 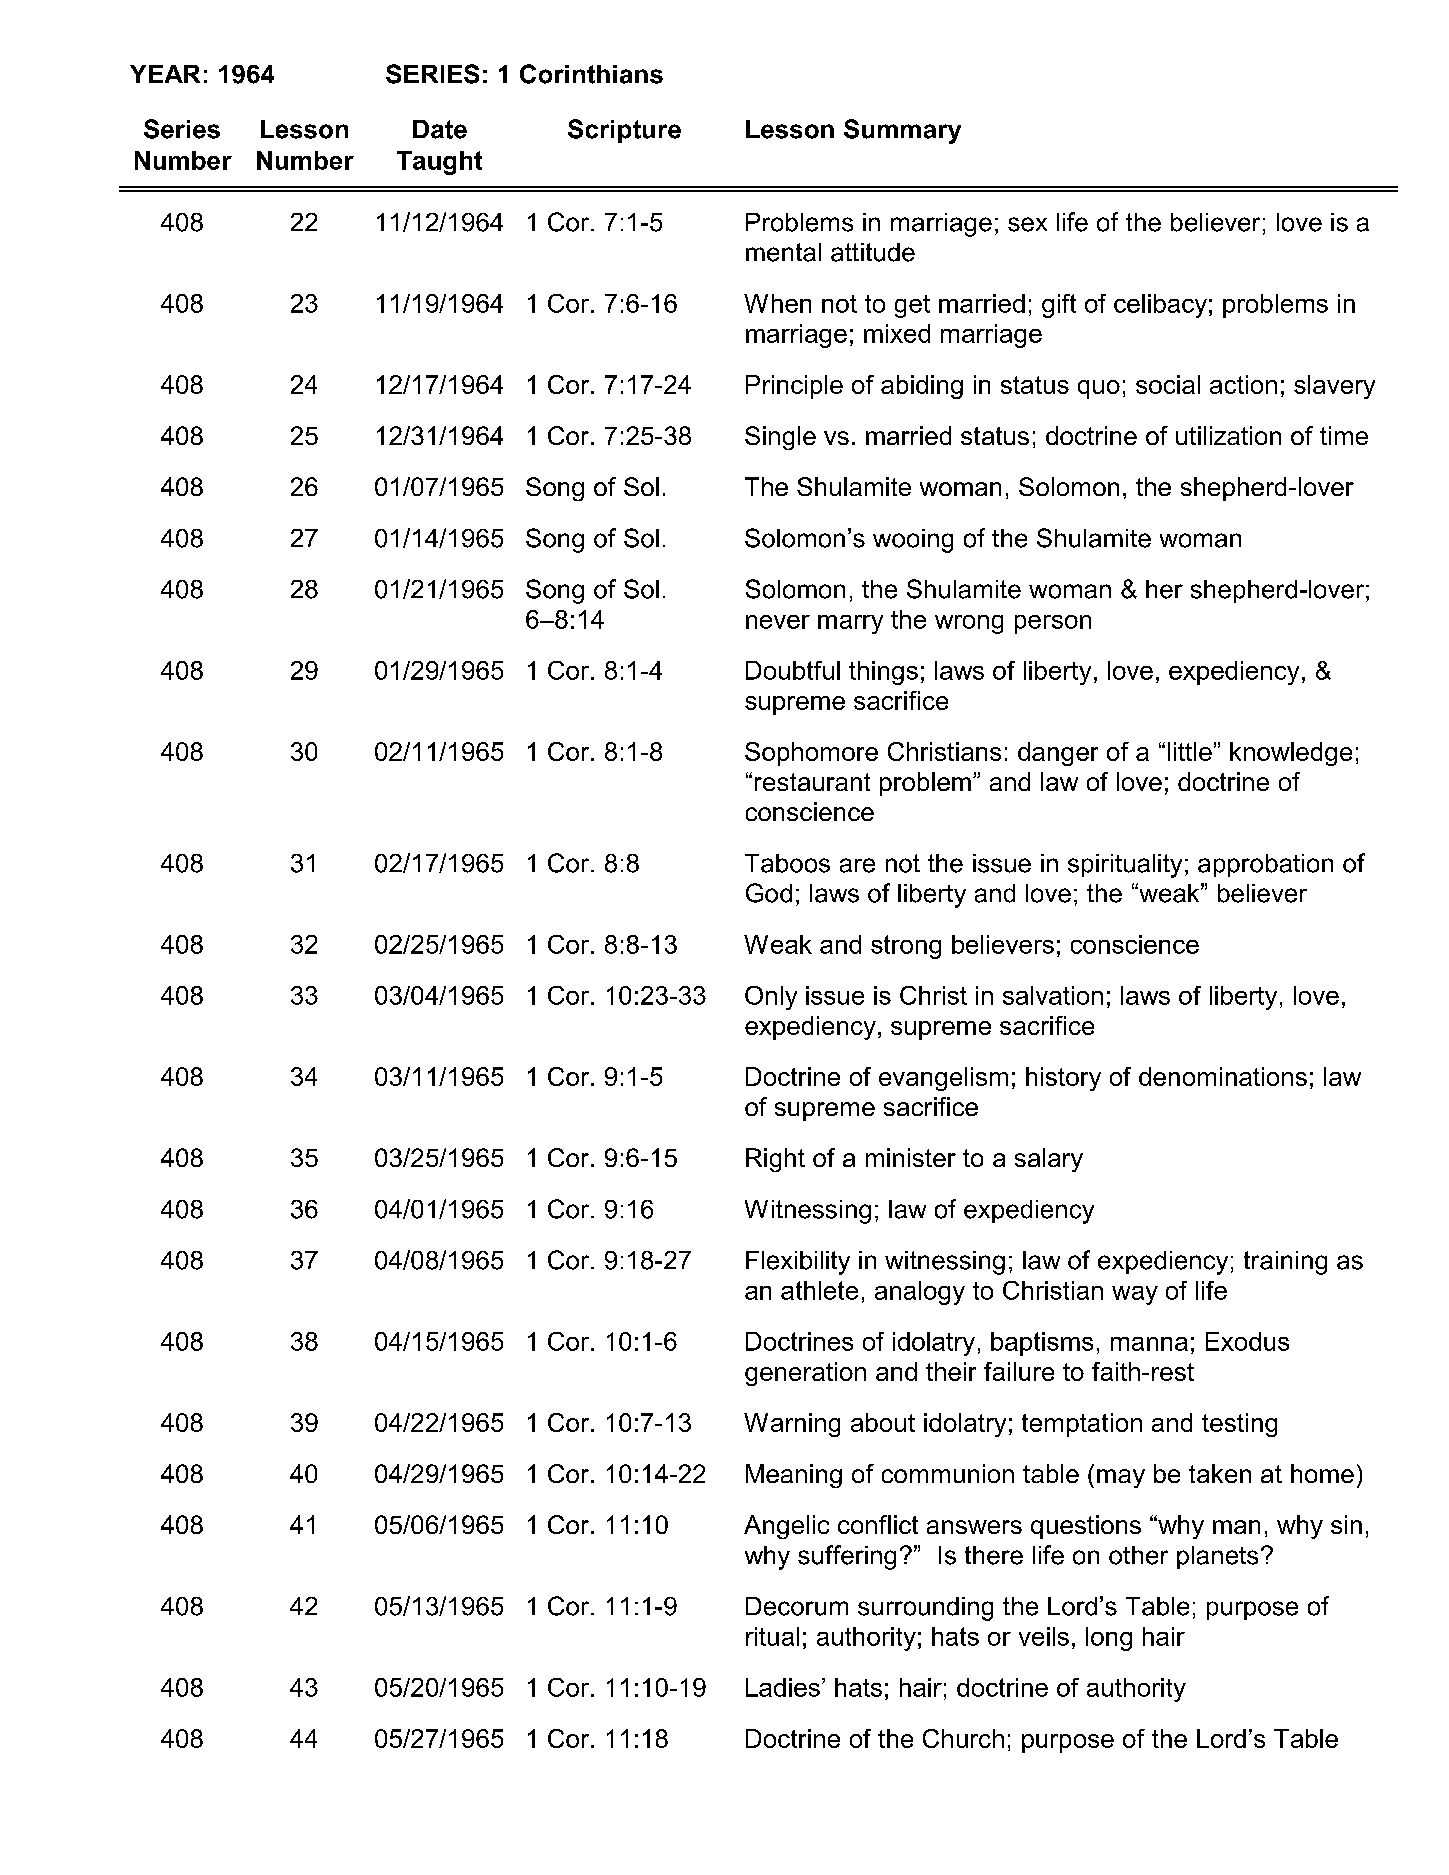 What do you see at coordinates (440, 129) in the image?
I see `Date` at bounding box center [440, 129].
